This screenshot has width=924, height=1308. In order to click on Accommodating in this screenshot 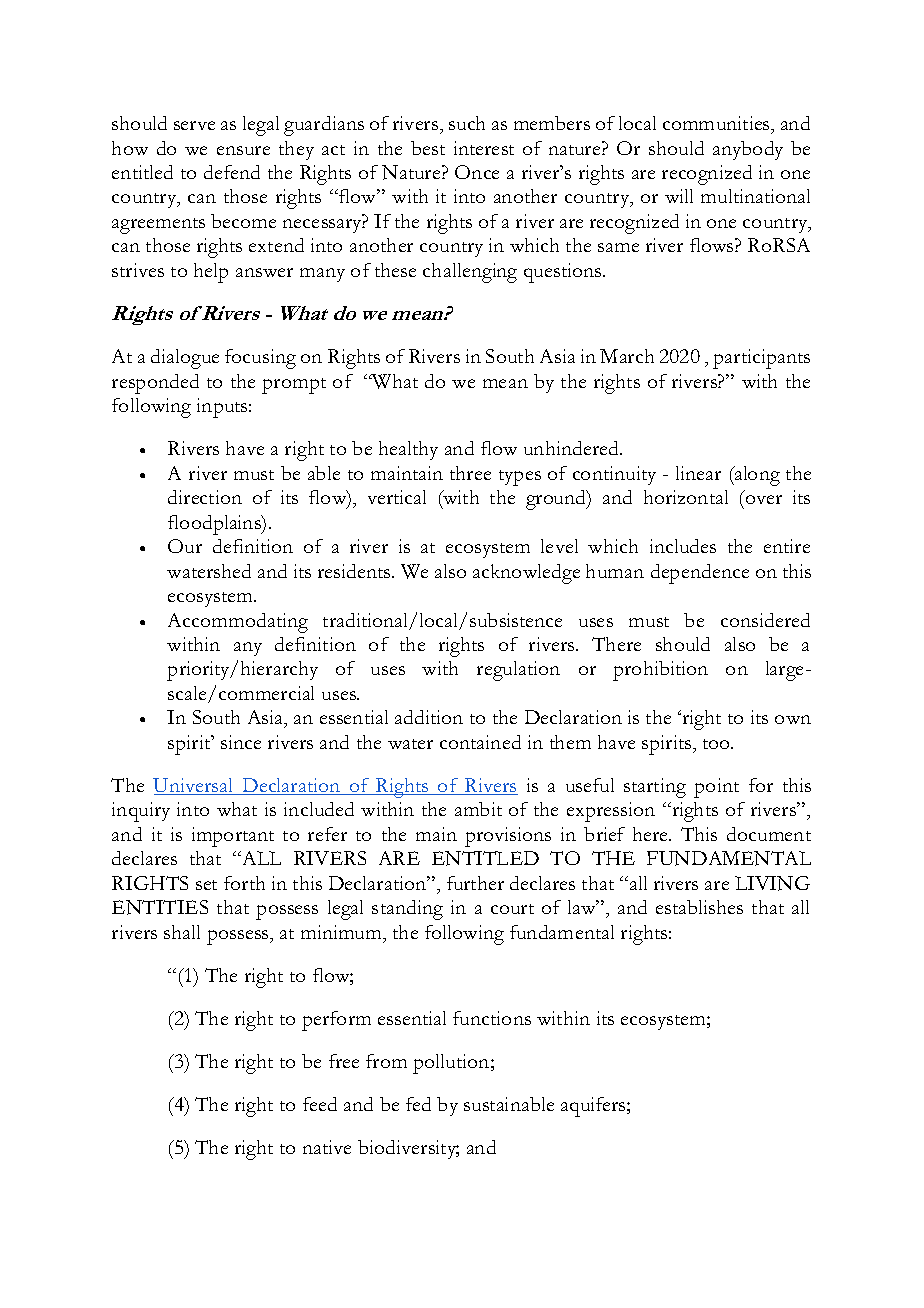, I will do `click(238, 623)`.
